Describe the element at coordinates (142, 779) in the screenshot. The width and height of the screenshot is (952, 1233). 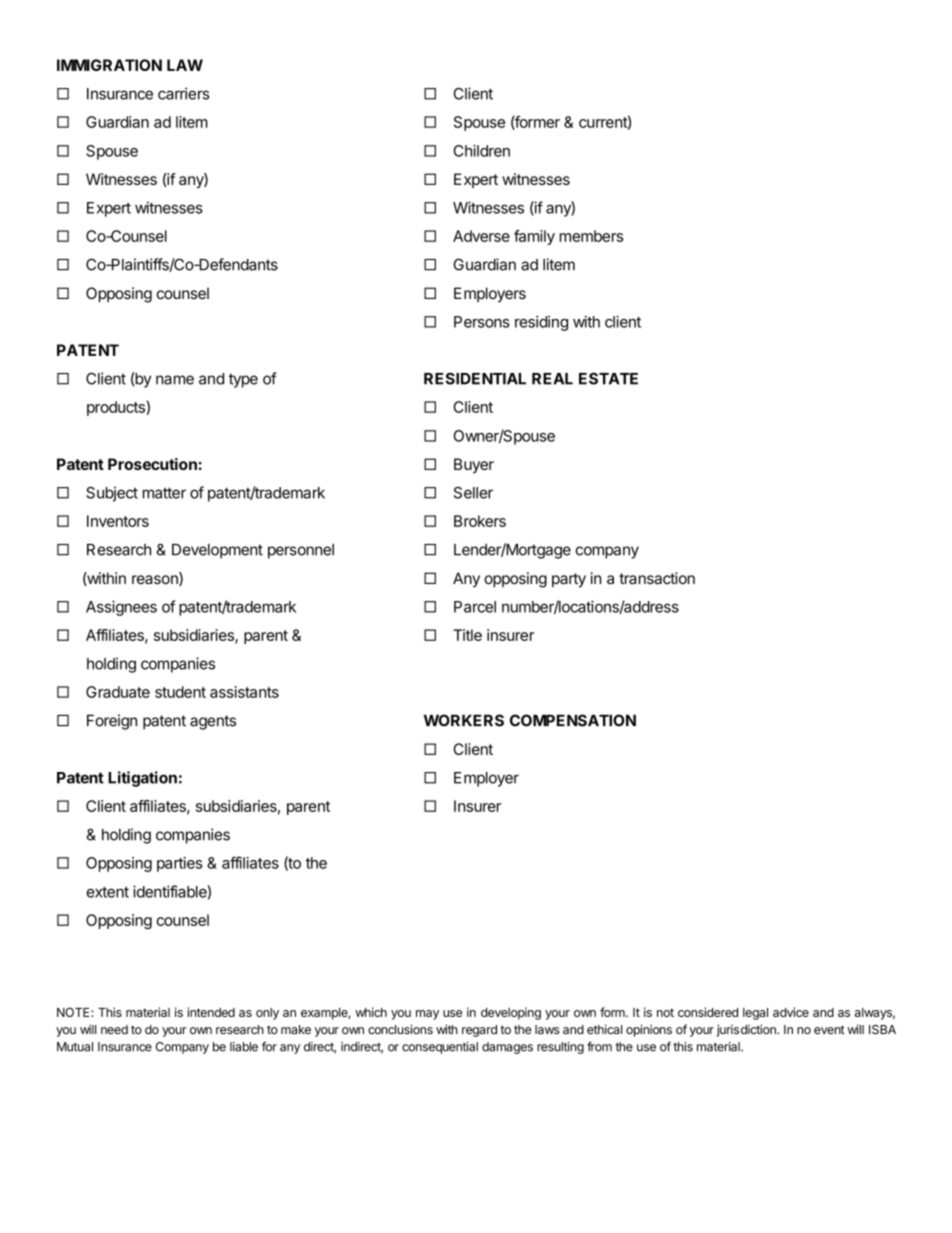
I see `Litigation` at that location.
